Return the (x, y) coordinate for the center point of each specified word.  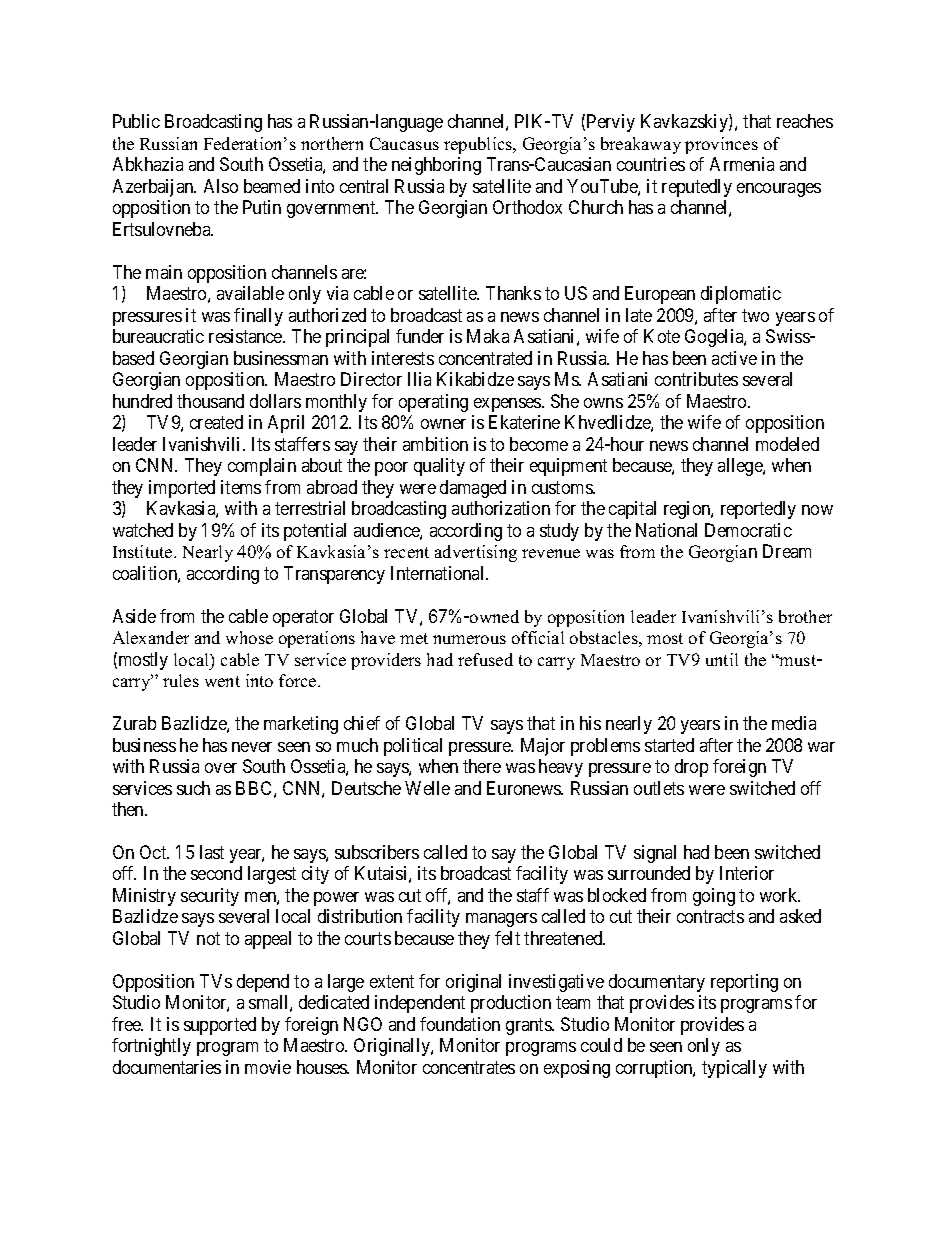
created (216, 422)
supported (220, 1026)
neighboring (436, 166)
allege (741, 467)
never (252, 747)
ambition (435, 444)
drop (691, 768)
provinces (721, 145)
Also (221, 186)
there (482, 766)
